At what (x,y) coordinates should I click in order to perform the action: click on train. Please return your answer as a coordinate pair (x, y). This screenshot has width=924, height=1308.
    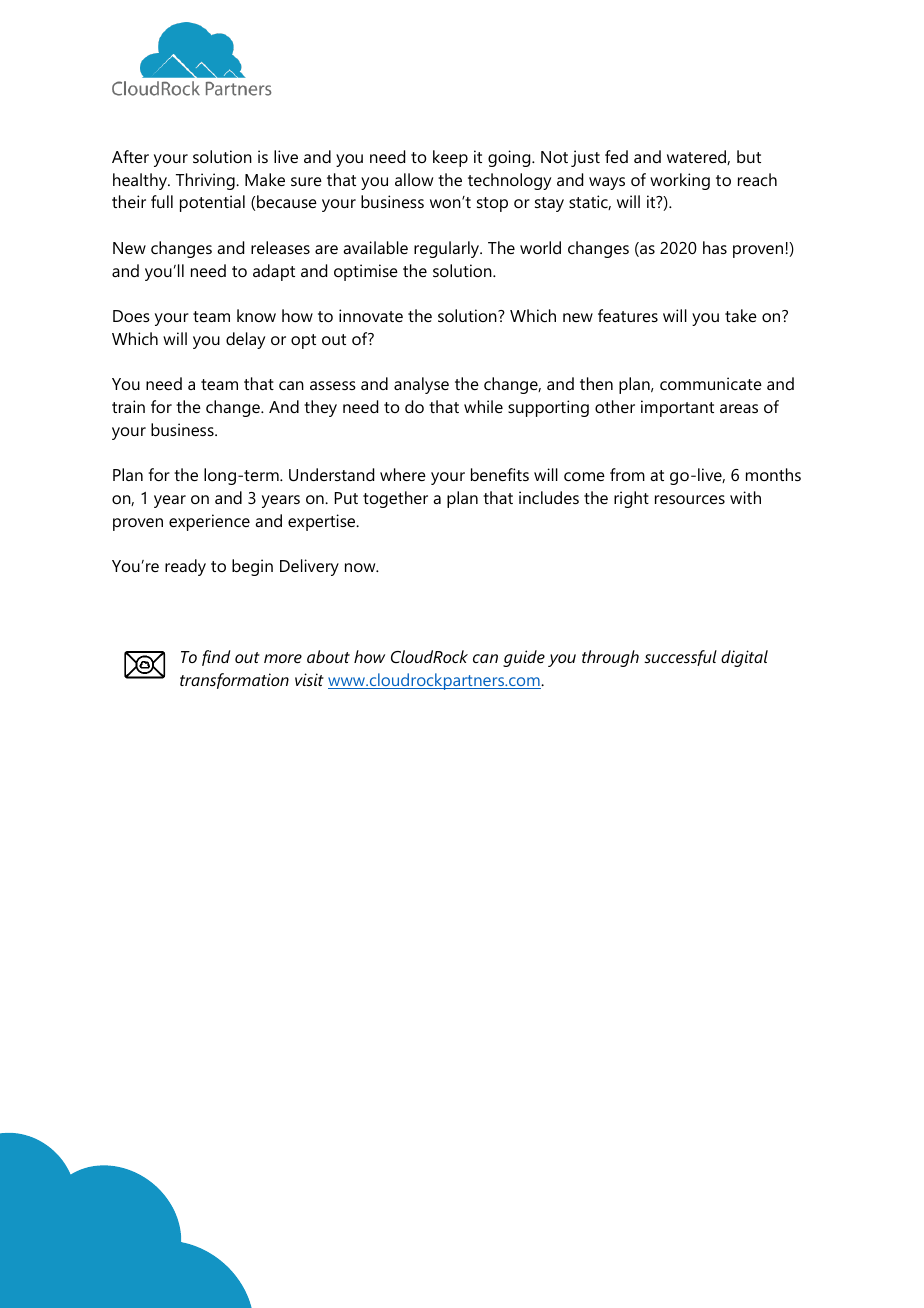
    Looking at the image, I should click on (128, 406).
